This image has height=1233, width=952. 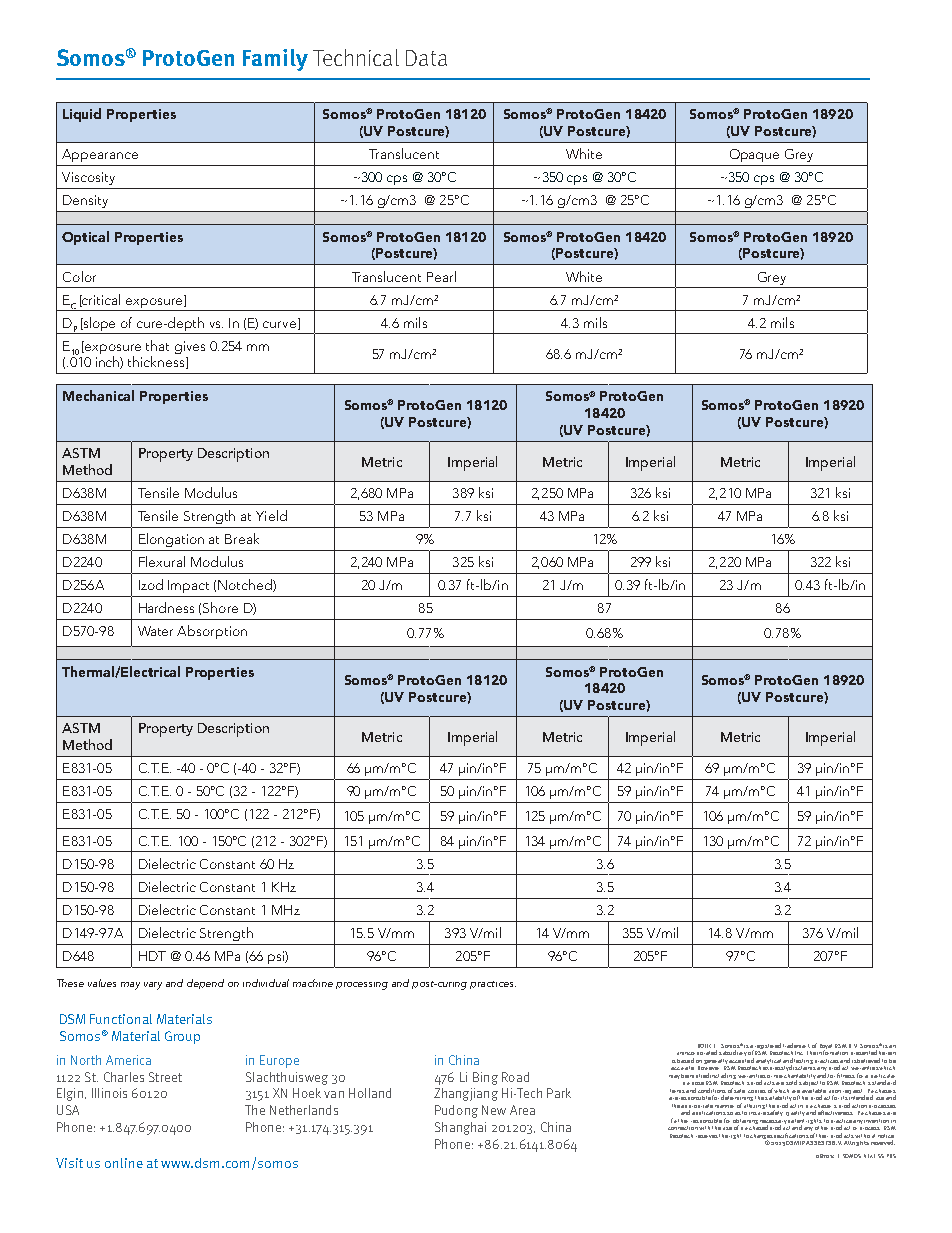 What do you see at coordinates (124, 1163) in the image?
I see `online` at bounding box center [124, 1163].
